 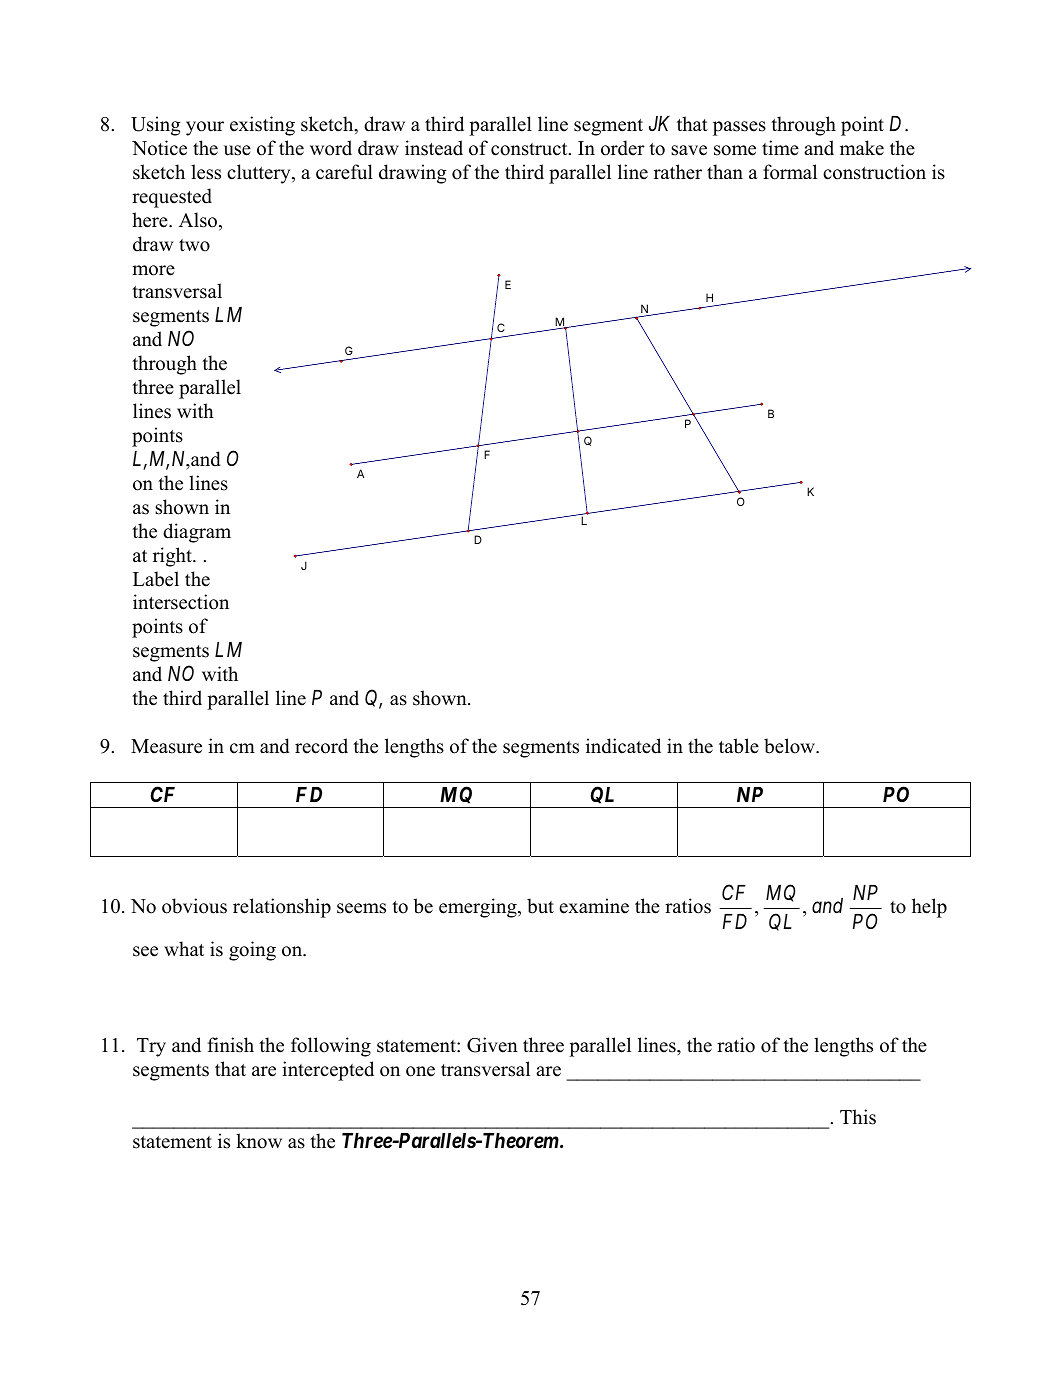 I want to click on Given, so click(x=492, y=1045).
